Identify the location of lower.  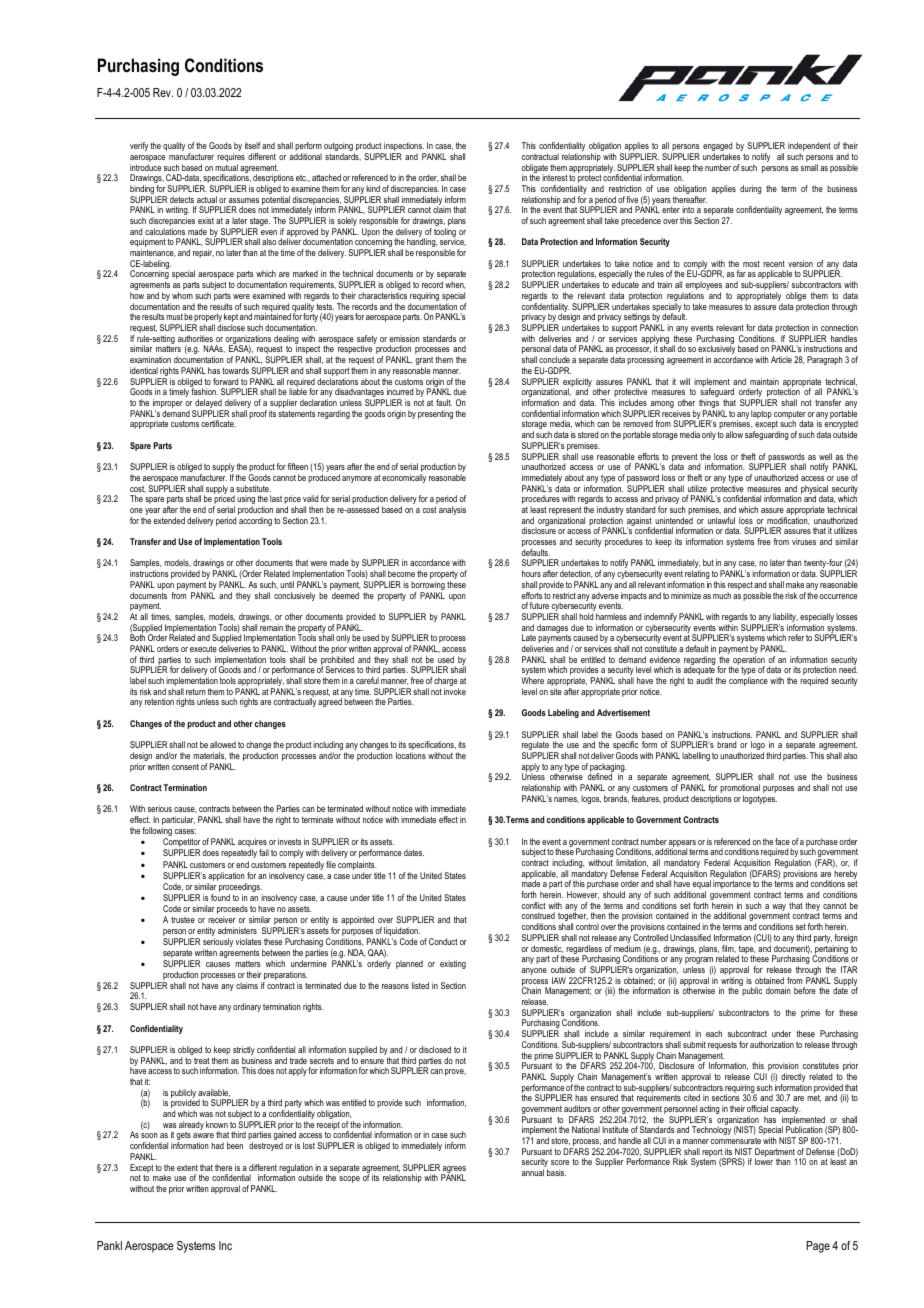
(764, 1161).
